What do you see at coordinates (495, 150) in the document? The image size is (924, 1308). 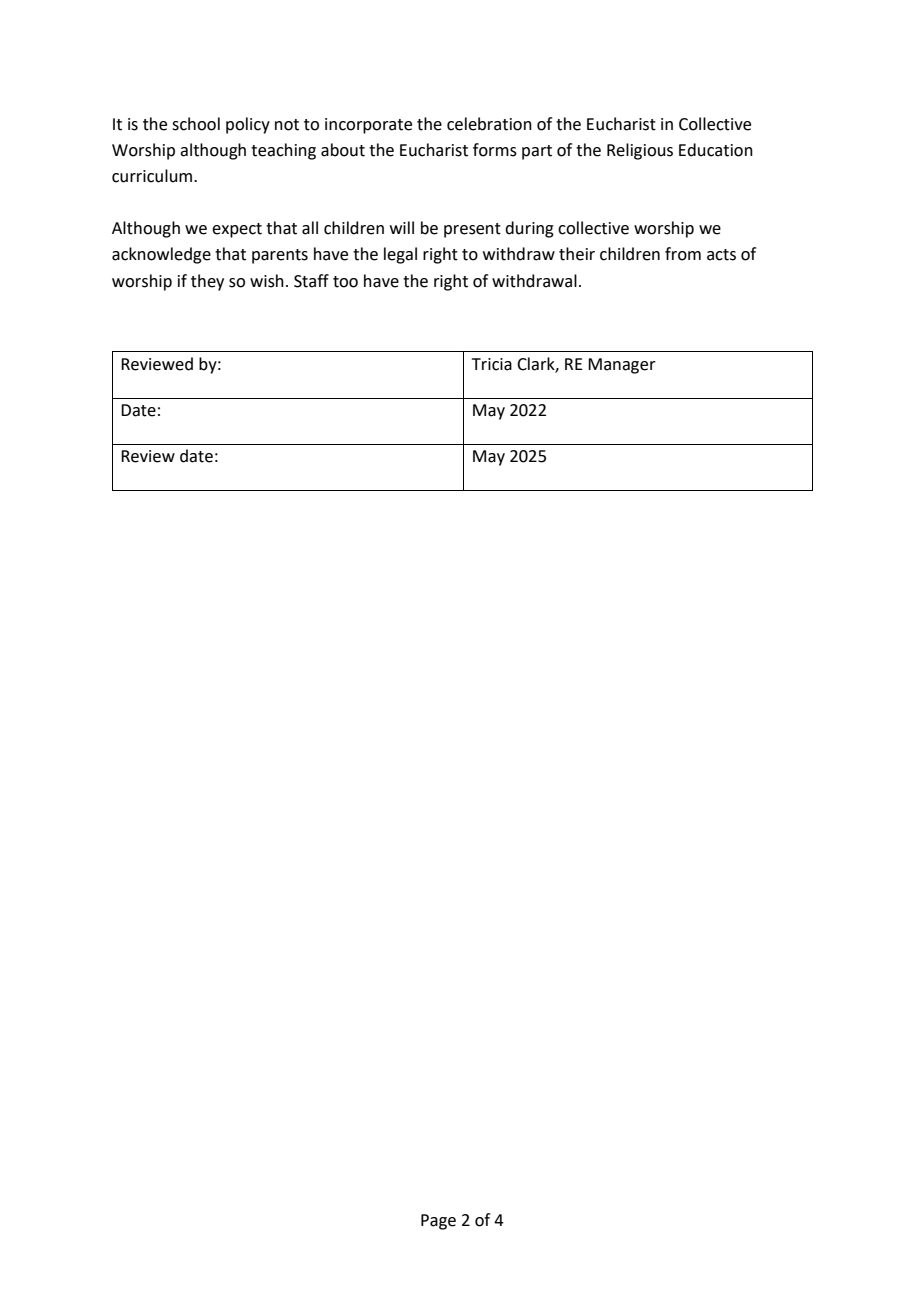 I see `forms` at bounding box center [495, 150].
